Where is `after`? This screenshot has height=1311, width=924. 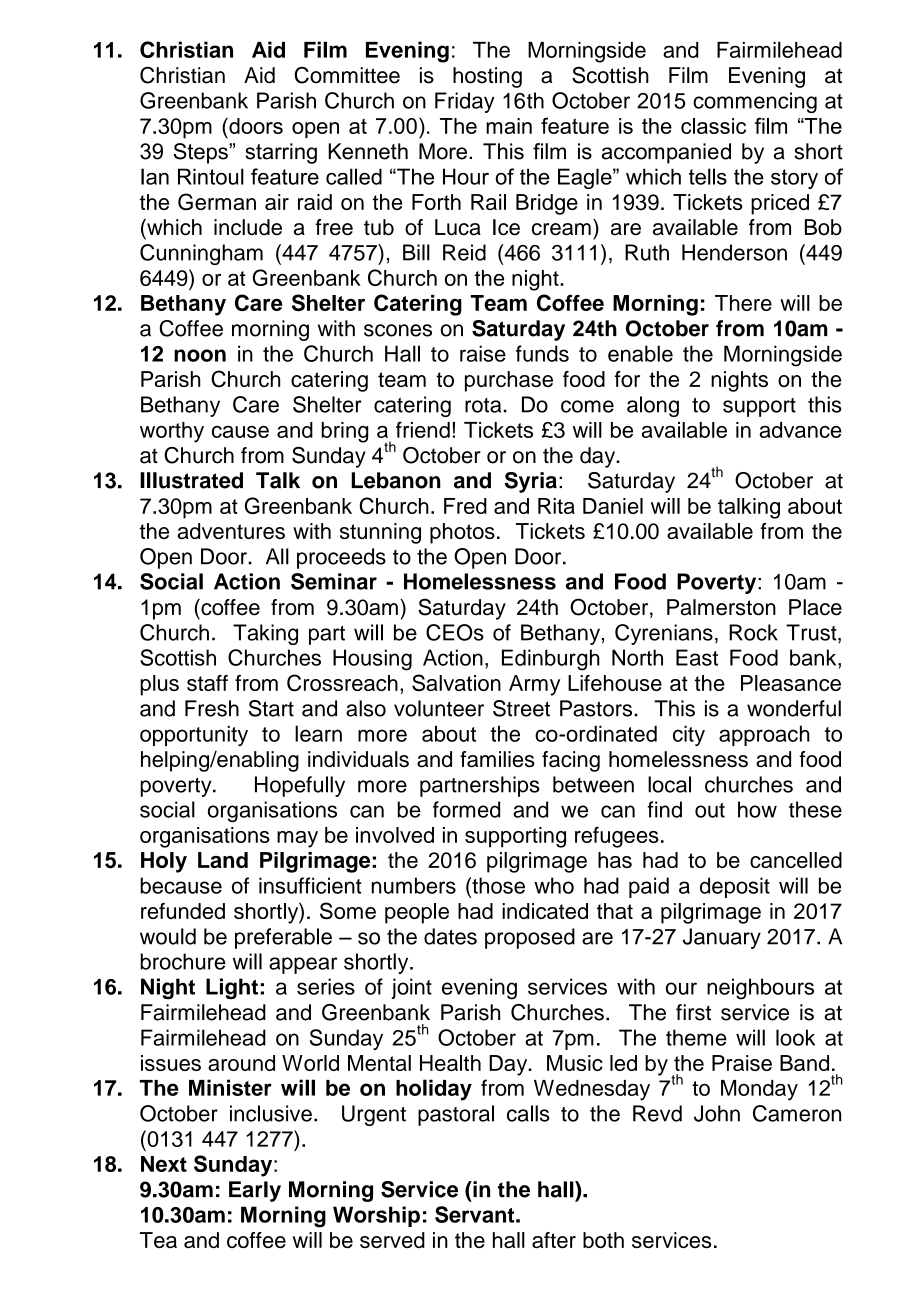 after is located at coordinates (554, 1240).
